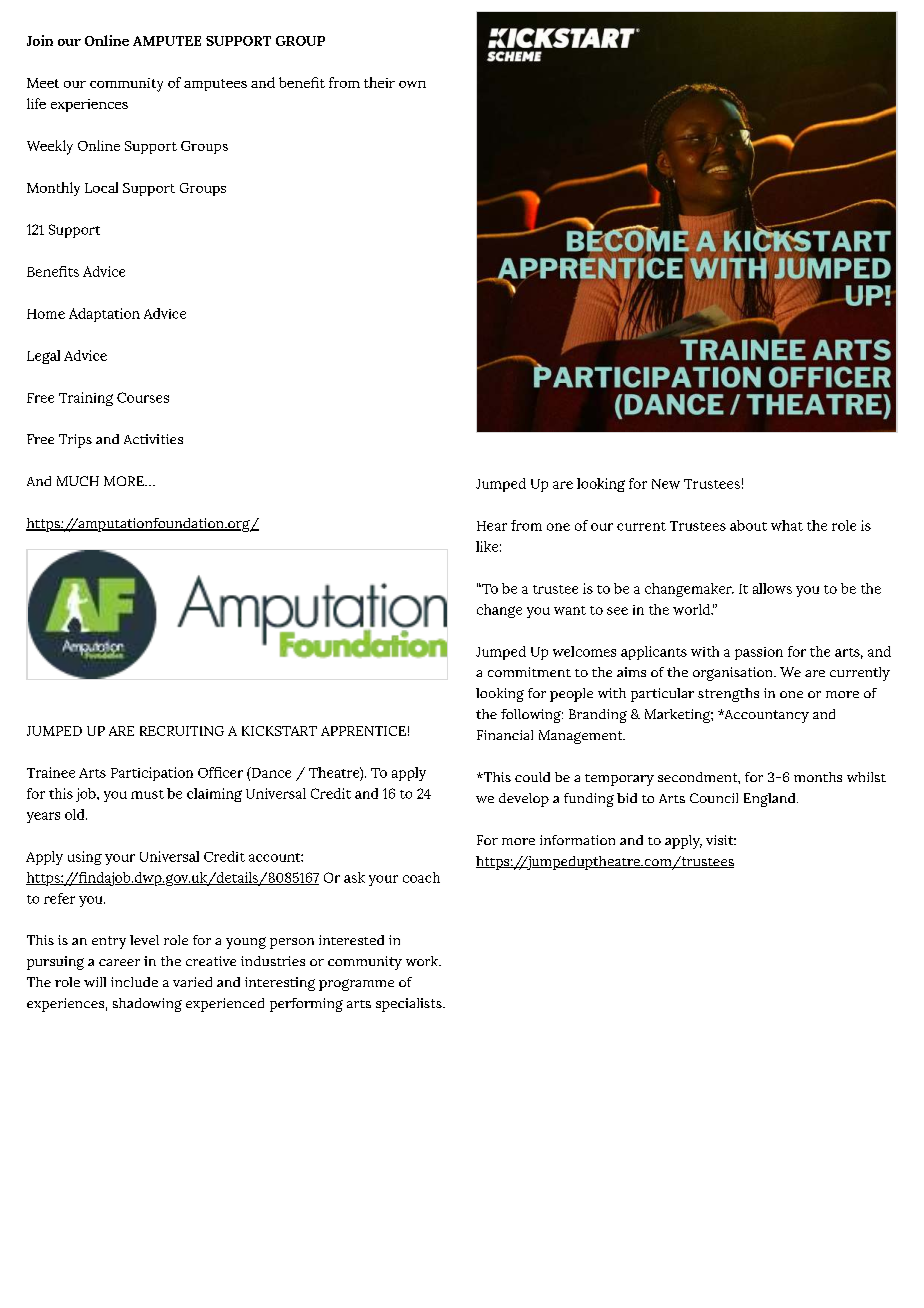  What do you see at coordinates (143, 397) in the page?
I see `Courses` at bounding box center [143, 397].
